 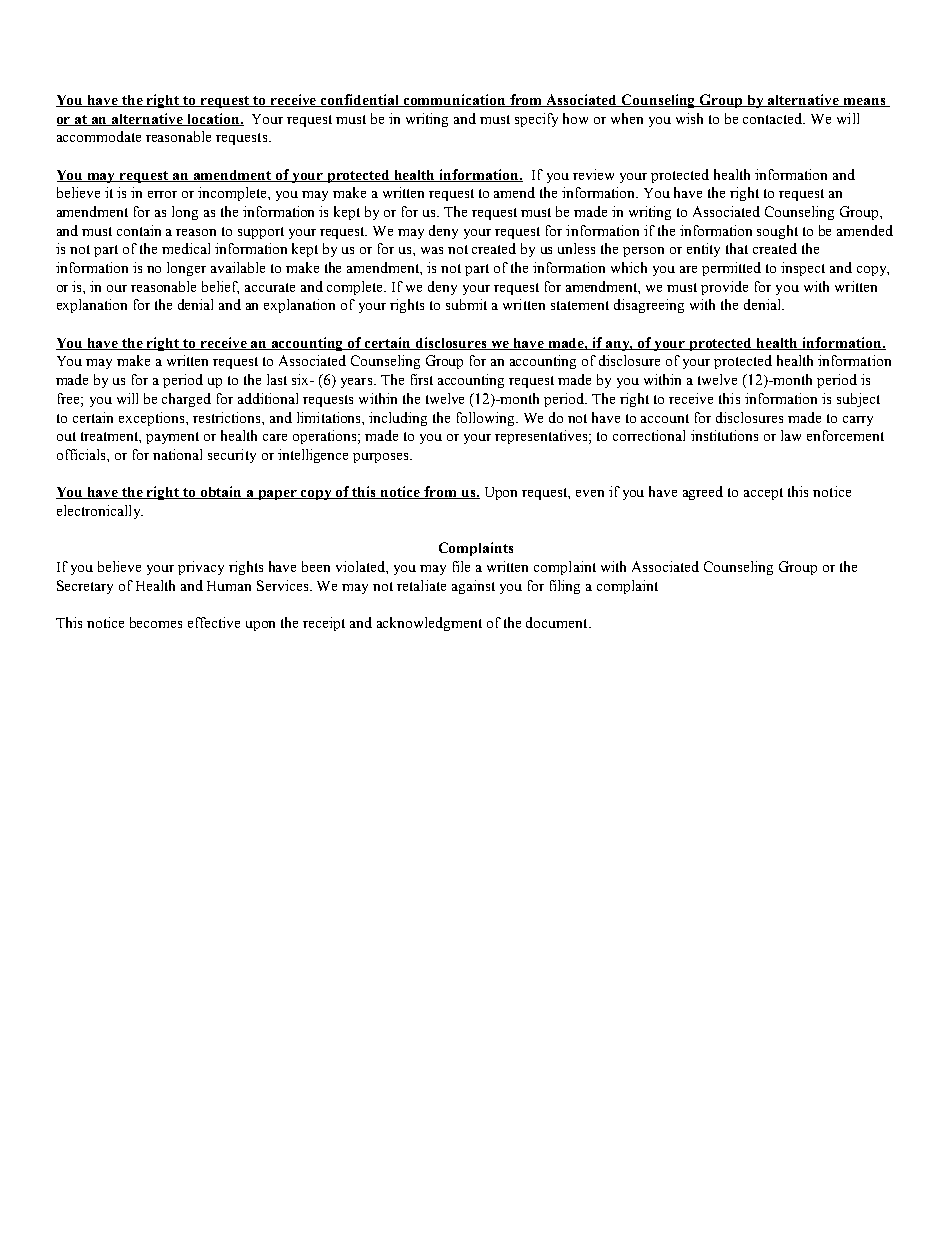 What do you see at coordinates (99, 136) in the image?
I see `accommodate` at bounding box center [99, 136].
